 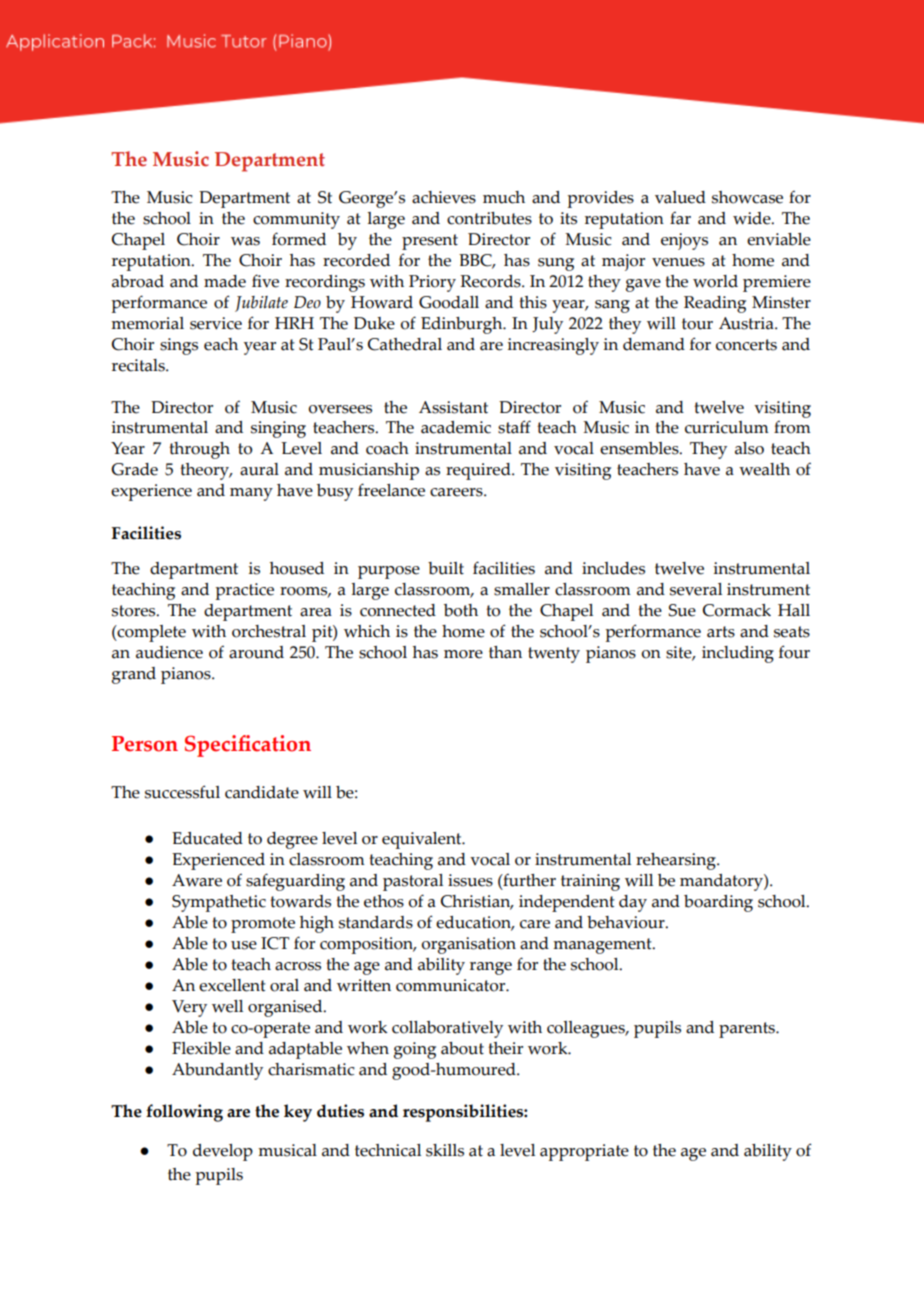 I want to click on skills, so click(x=445, y=1150).
